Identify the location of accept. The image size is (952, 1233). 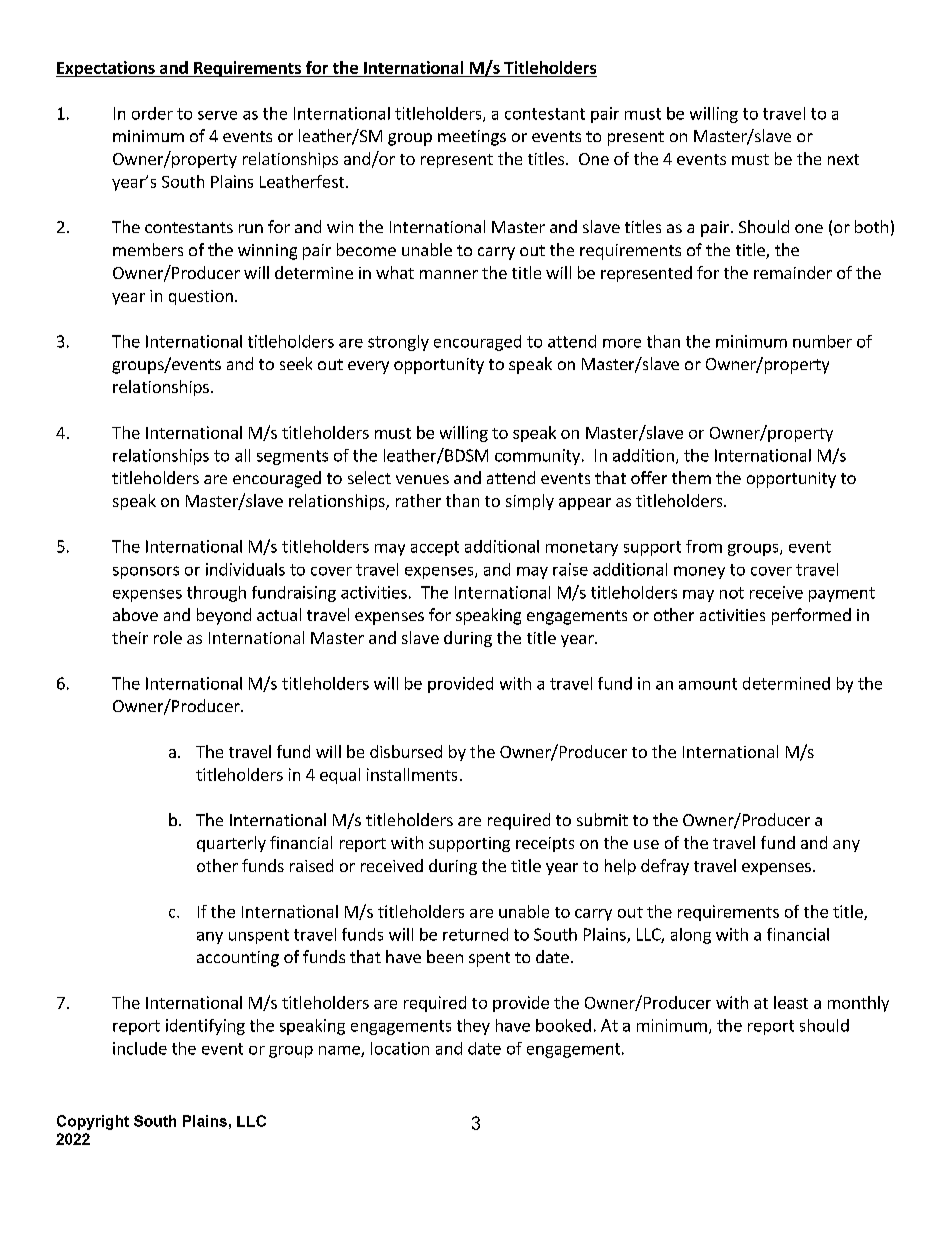
(435, 548).
